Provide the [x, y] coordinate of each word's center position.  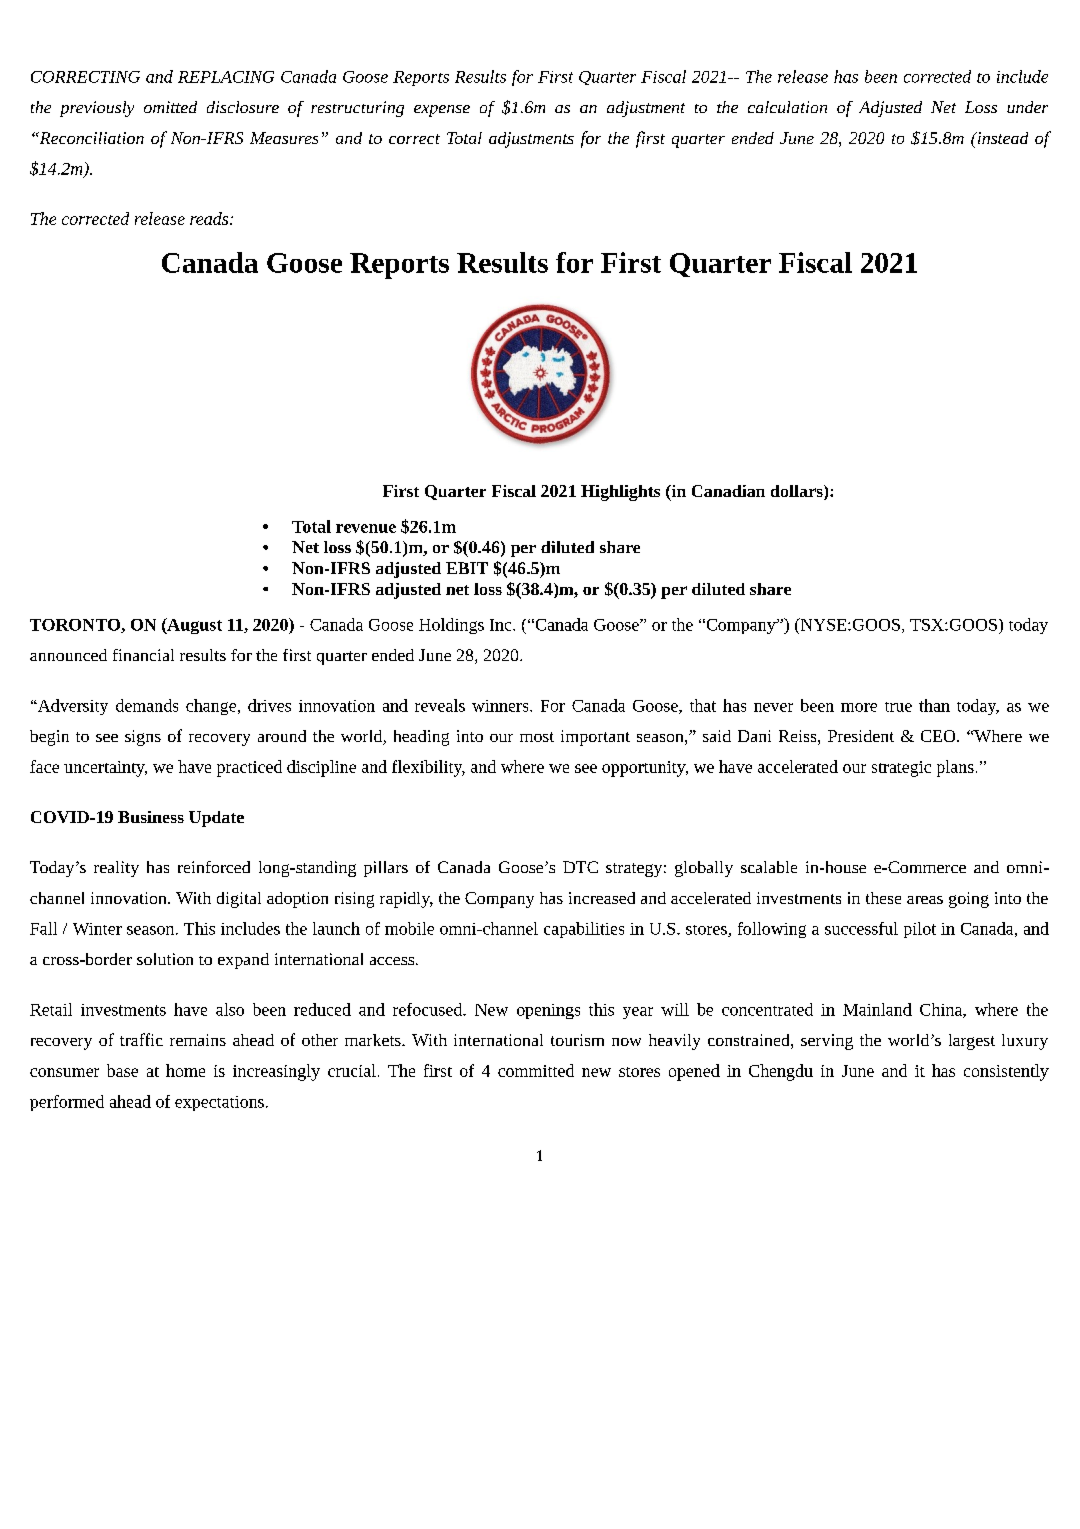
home [185, 1070]
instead [1001, 138]
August [193, 626]
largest [972, 1042]
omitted [170, 107]
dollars [798, 492]
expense [442, 111]
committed [536, 1070]
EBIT [467, 568]
